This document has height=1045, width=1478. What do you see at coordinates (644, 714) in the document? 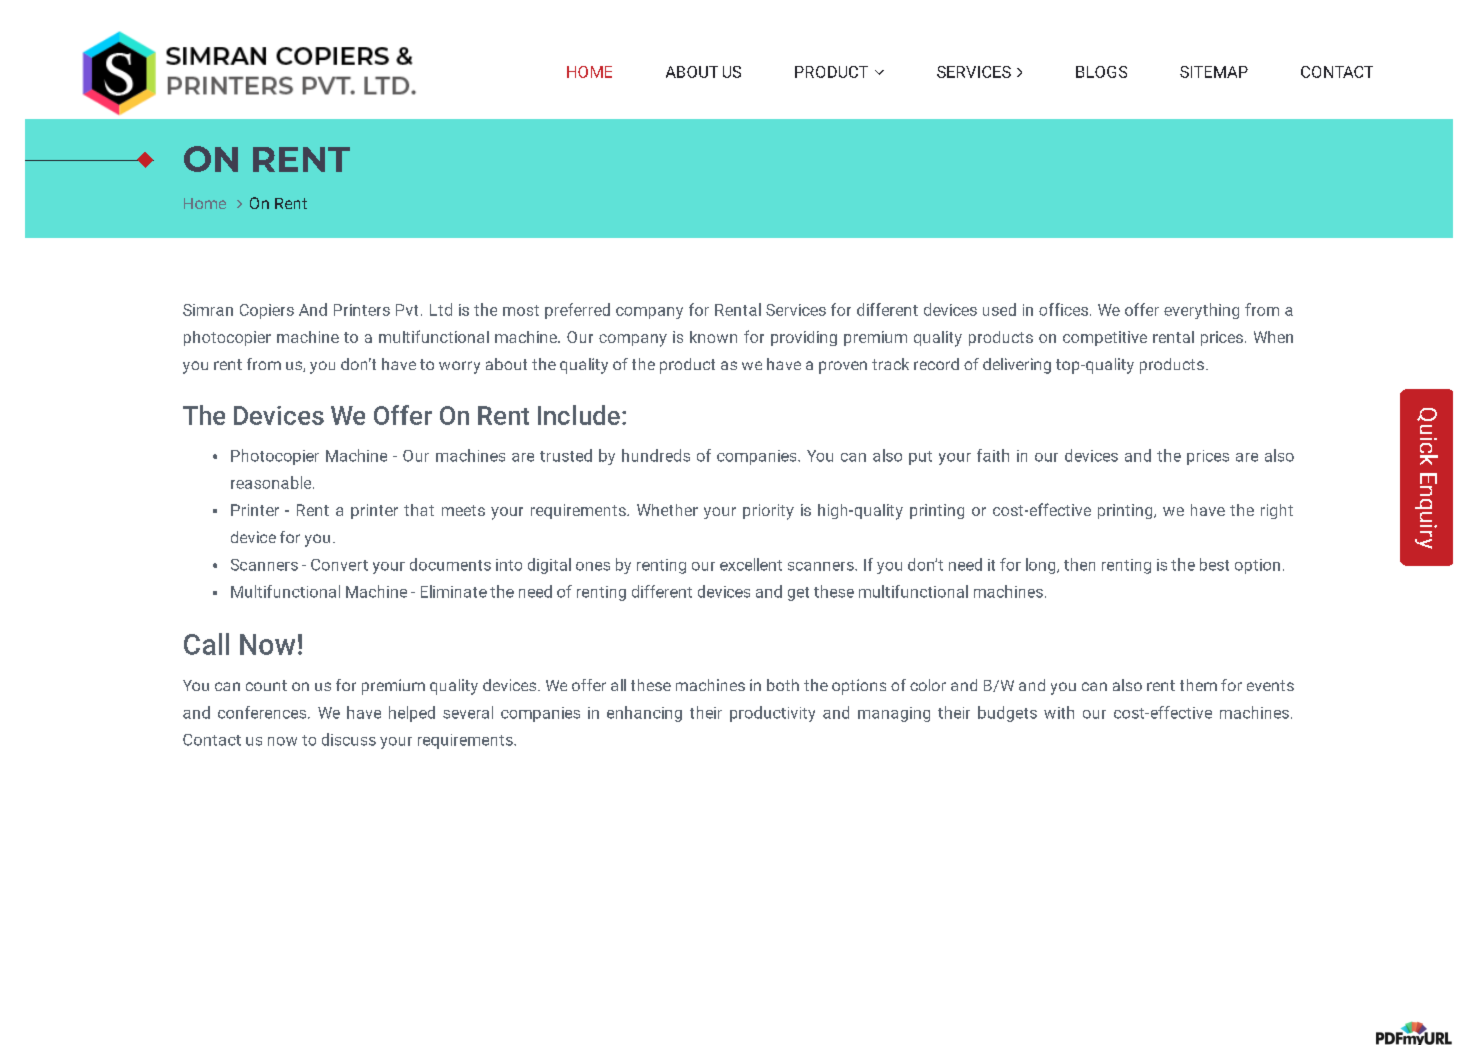
I see `enhancing` at bounding box center [644, 714].
